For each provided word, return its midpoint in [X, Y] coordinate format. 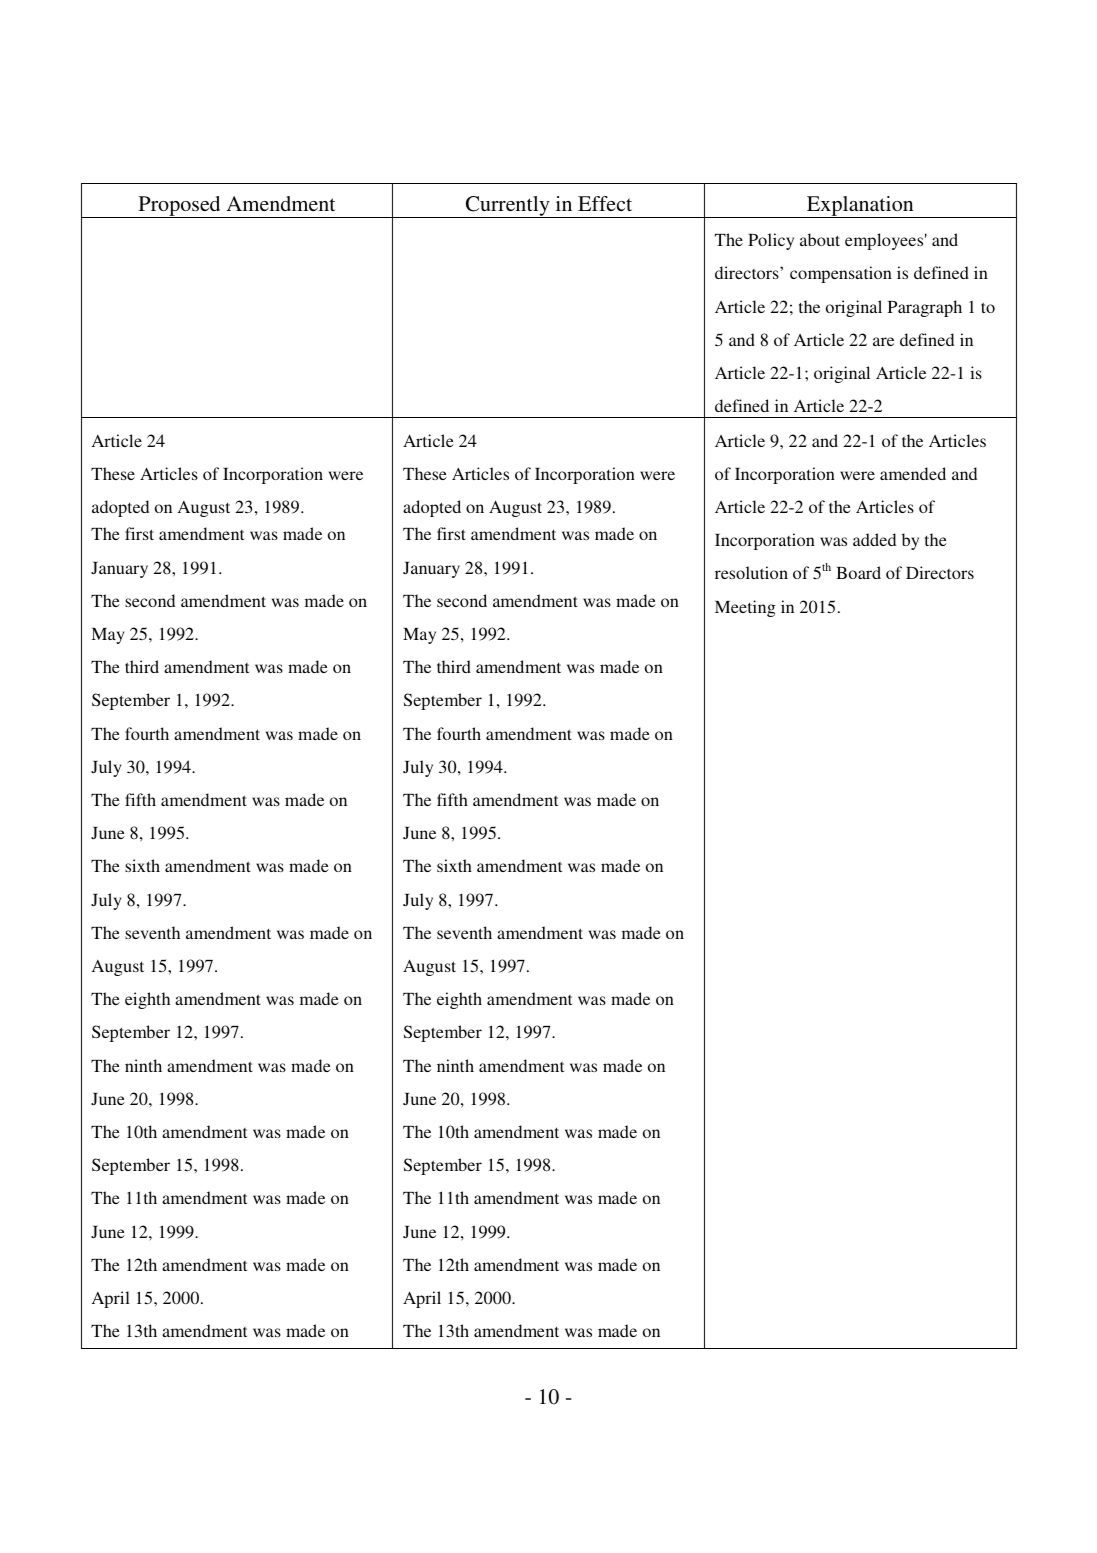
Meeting [745, 608]
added [874, 539]
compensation [841, 274]
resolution [751, 572]
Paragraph [925, 308]
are [883, 341]
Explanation [860, 207]
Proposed [179, 207]
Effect [605, 203]
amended [913, 473]
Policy [771, 241]
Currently [507, 207]
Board [858, 572]
